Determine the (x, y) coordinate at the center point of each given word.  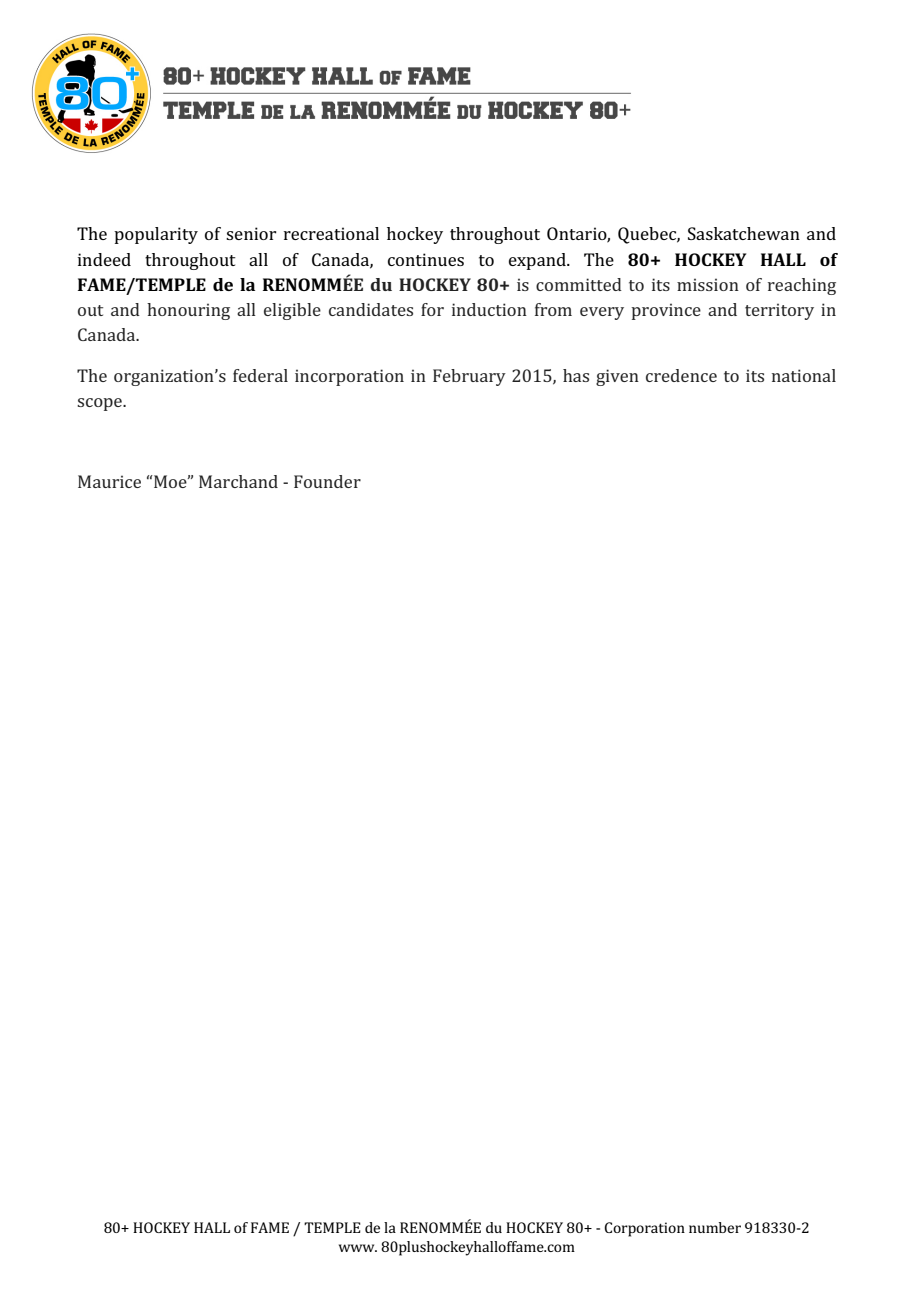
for (432, 309)
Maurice (109, 481)
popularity (156, 235)
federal (260, 375)
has (576, 375)
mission (708, 284)
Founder (327, 481)
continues (426, 259)
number (715, 1227)
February (469, 377)
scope (100, 404)
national (804, 375)
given (617, 377)
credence (681, 375)
